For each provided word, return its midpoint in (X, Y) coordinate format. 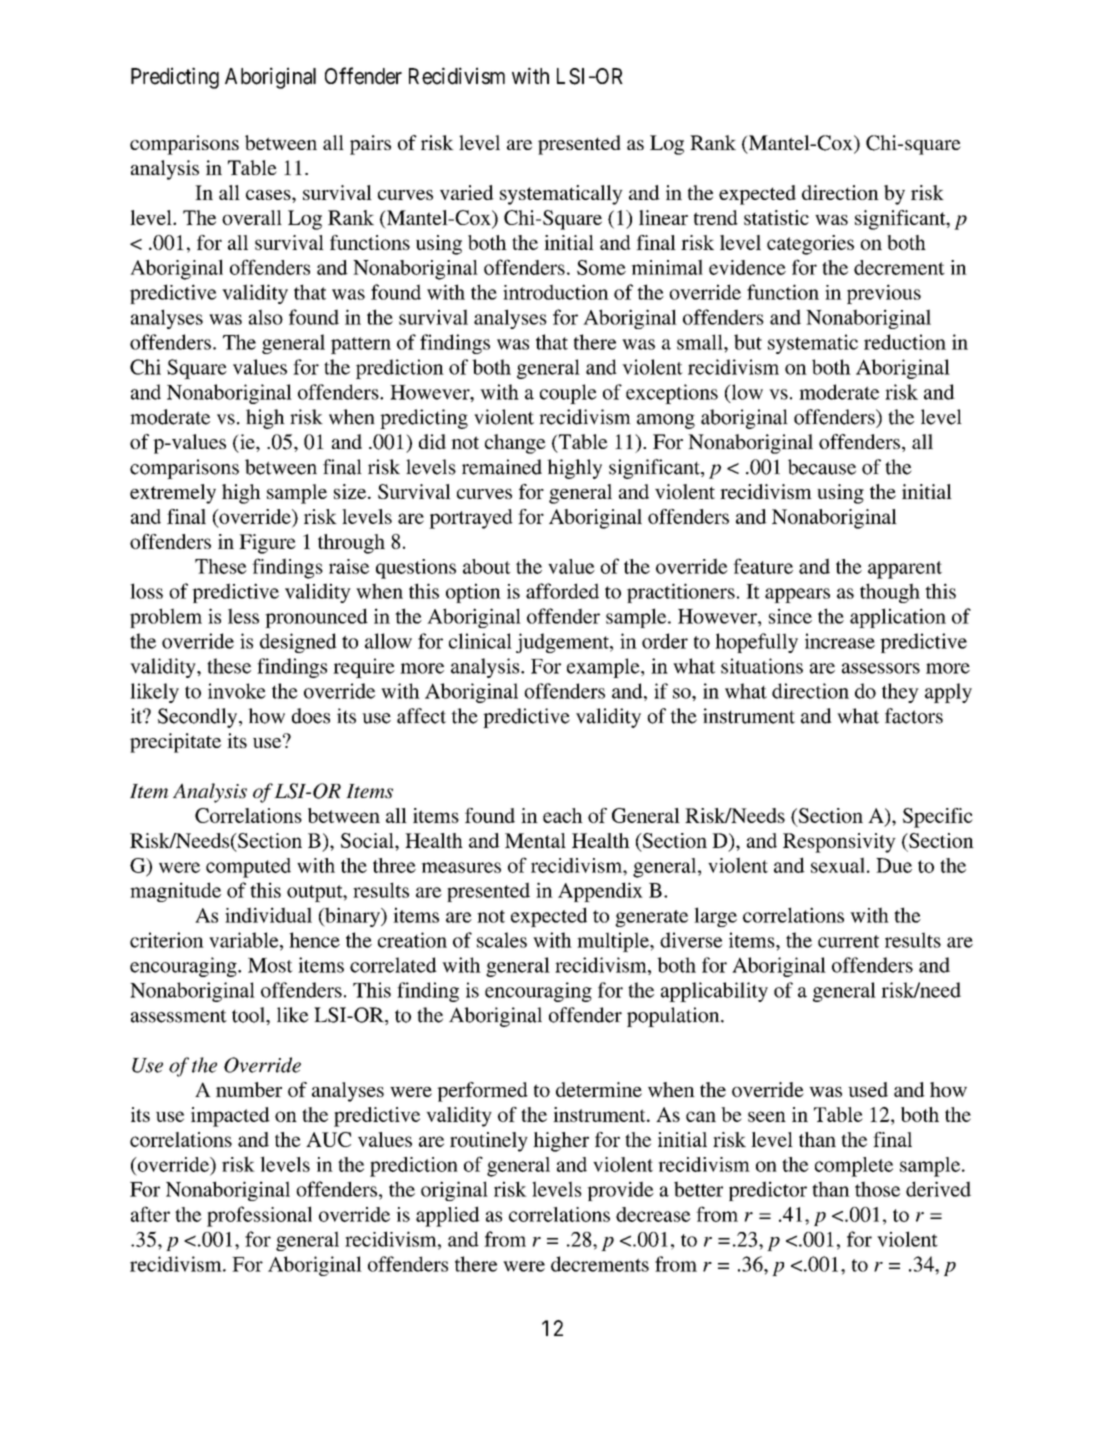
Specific (938, 818)
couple (568, 394)
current (848, 941)
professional (259, 1216)
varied (467, 192)
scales (502, 940)
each (563, 815)
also (266, 317)
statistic (776, 217)
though (890, 593)
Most (270, 965)
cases (269, 195)
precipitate (175, 743)
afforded (562, 591)
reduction (905, 342)
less (243, 616)
